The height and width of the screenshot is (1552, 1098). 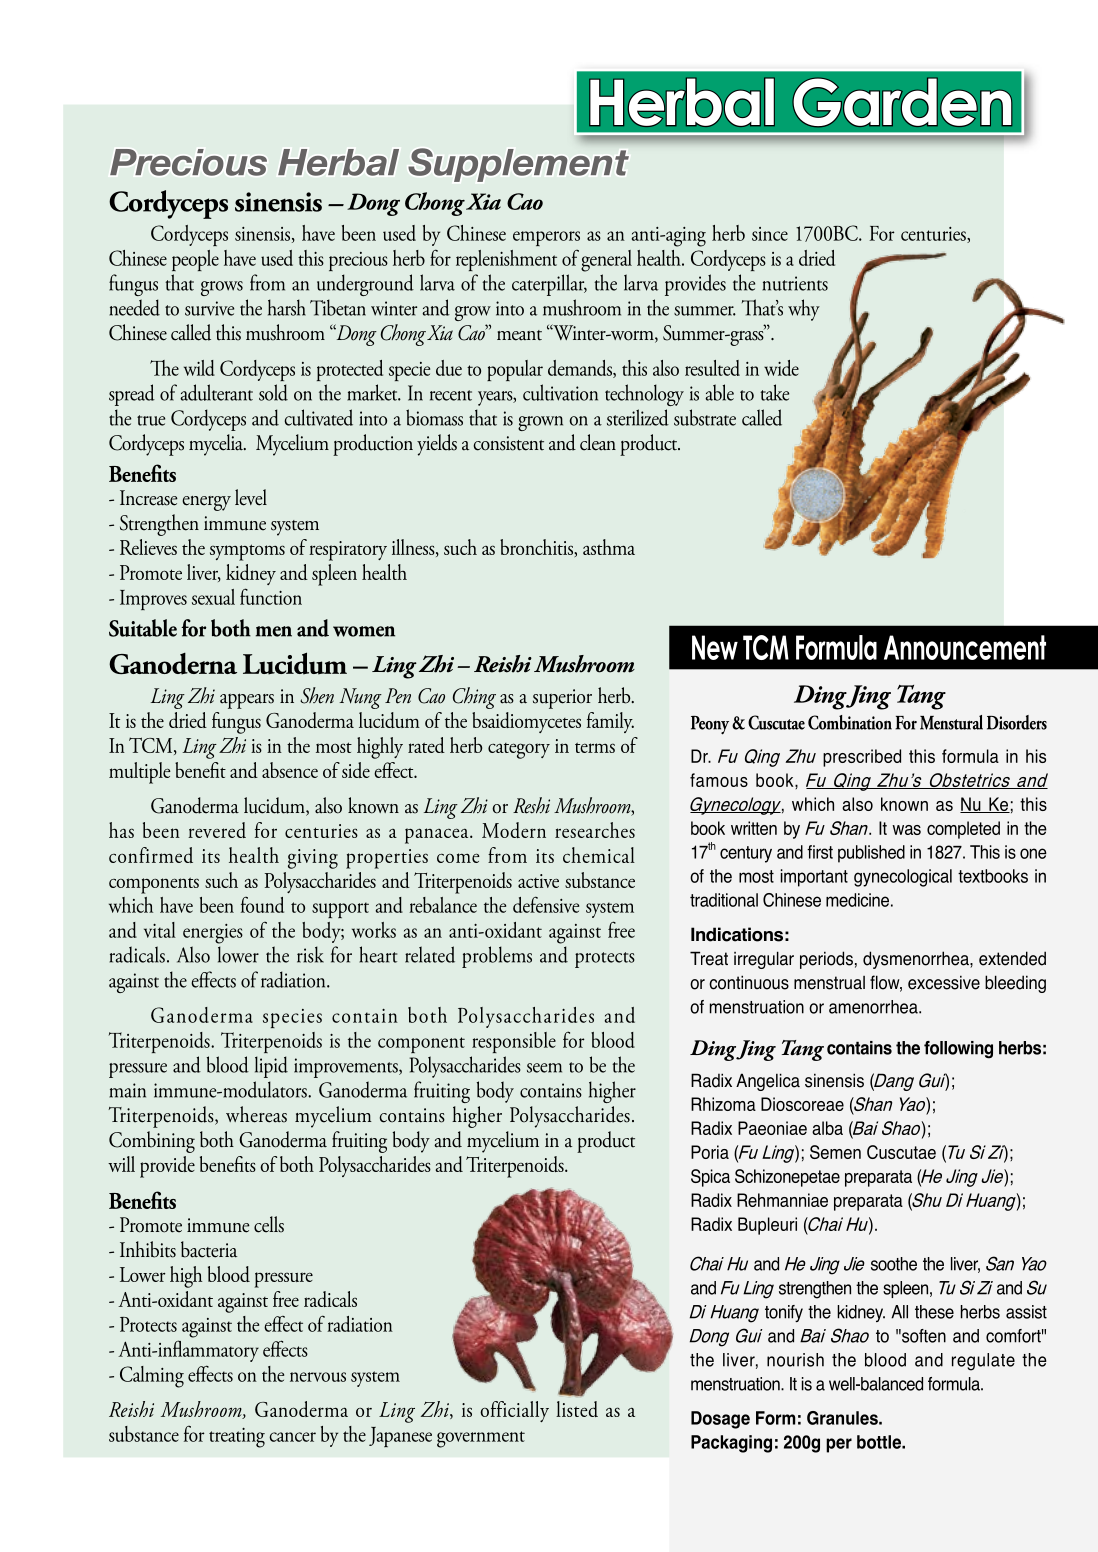 What do you see at coordinates (965, 647) in the screenshot?
I see `Announcement` at bounding box center [965, 647].
